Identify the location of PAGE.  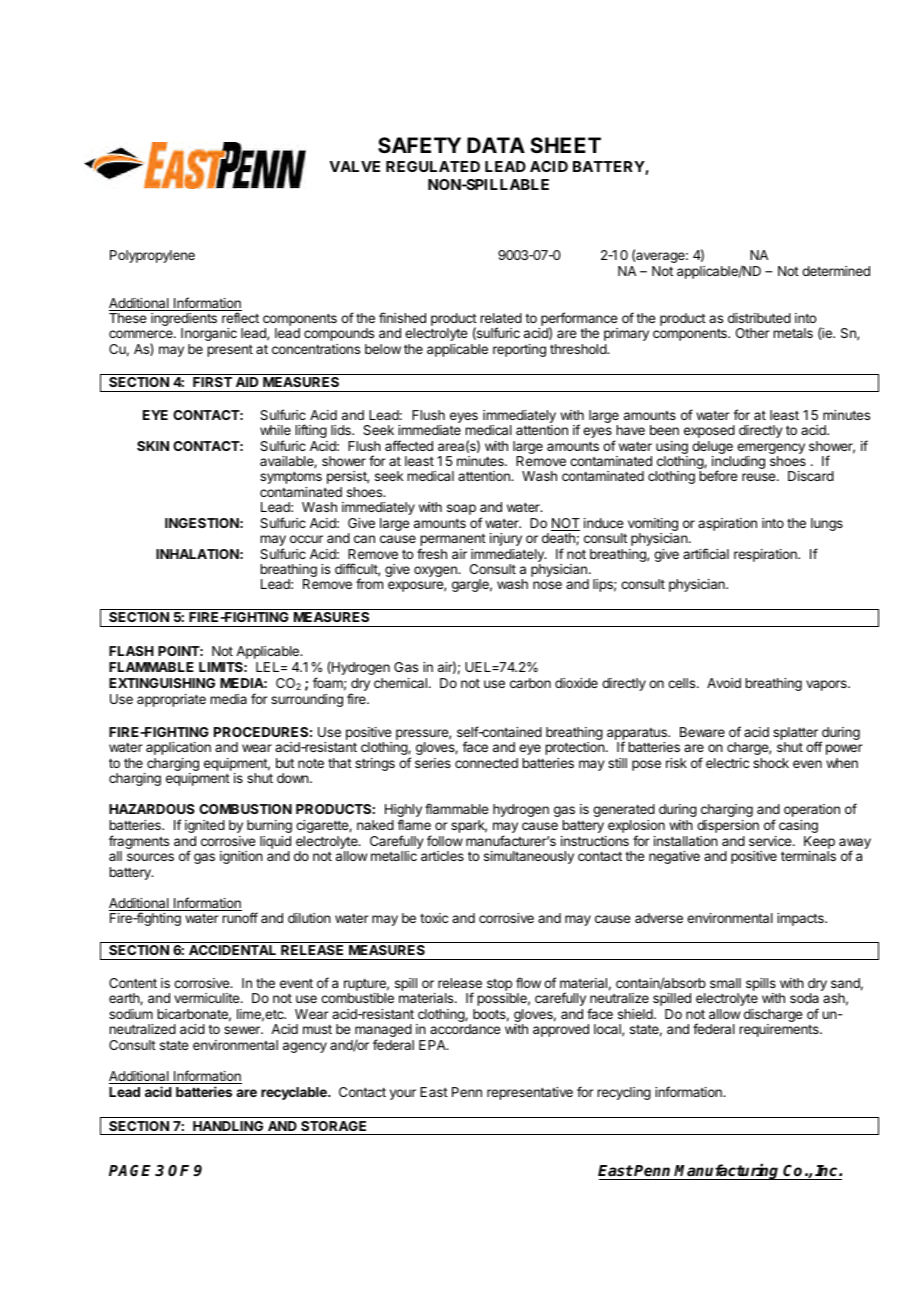
(130, 1170).
